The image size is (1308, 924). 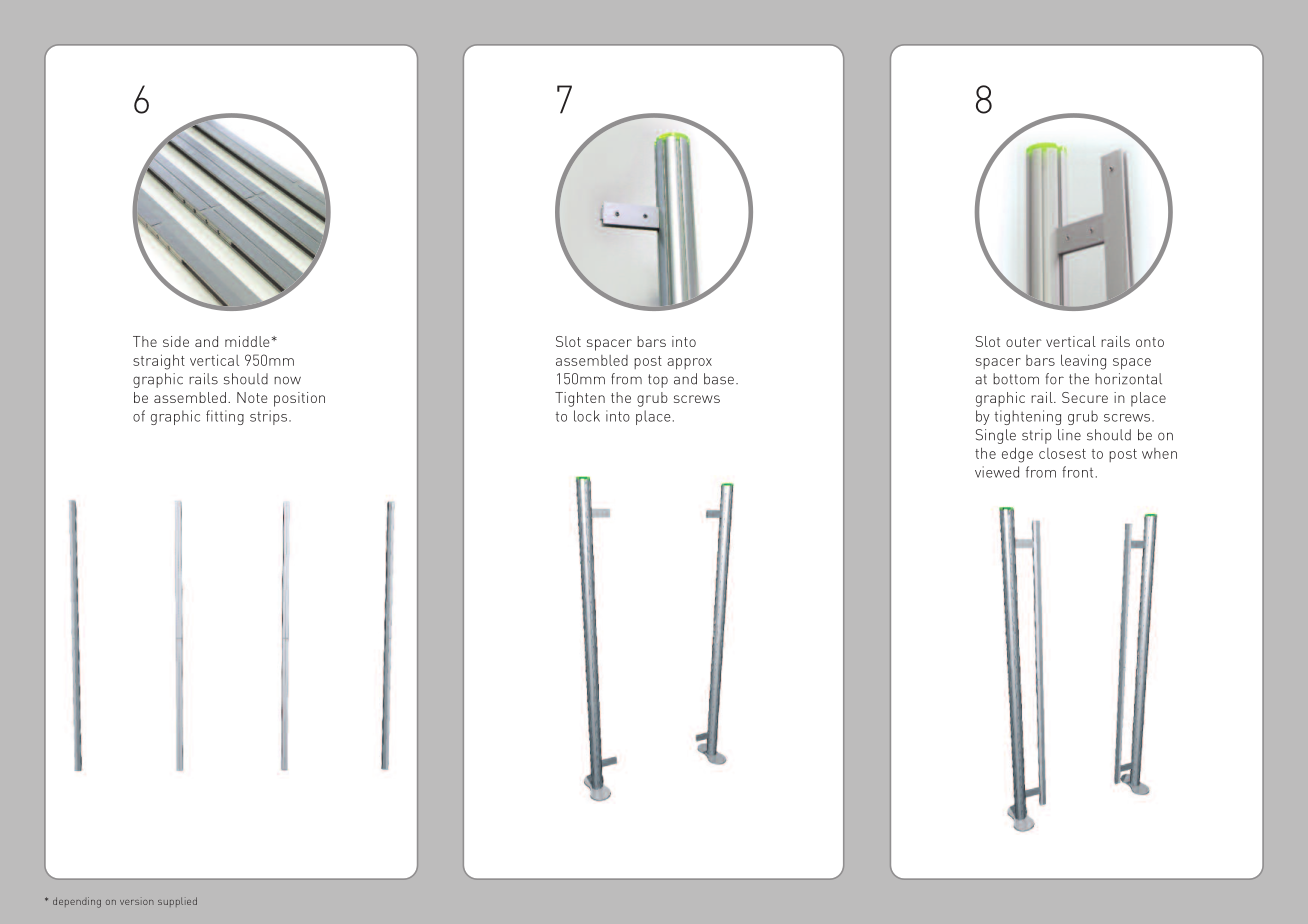 What do you see at coordinates (77, 902) in the document?
I see `depending` at bounding box center [77, 902].
